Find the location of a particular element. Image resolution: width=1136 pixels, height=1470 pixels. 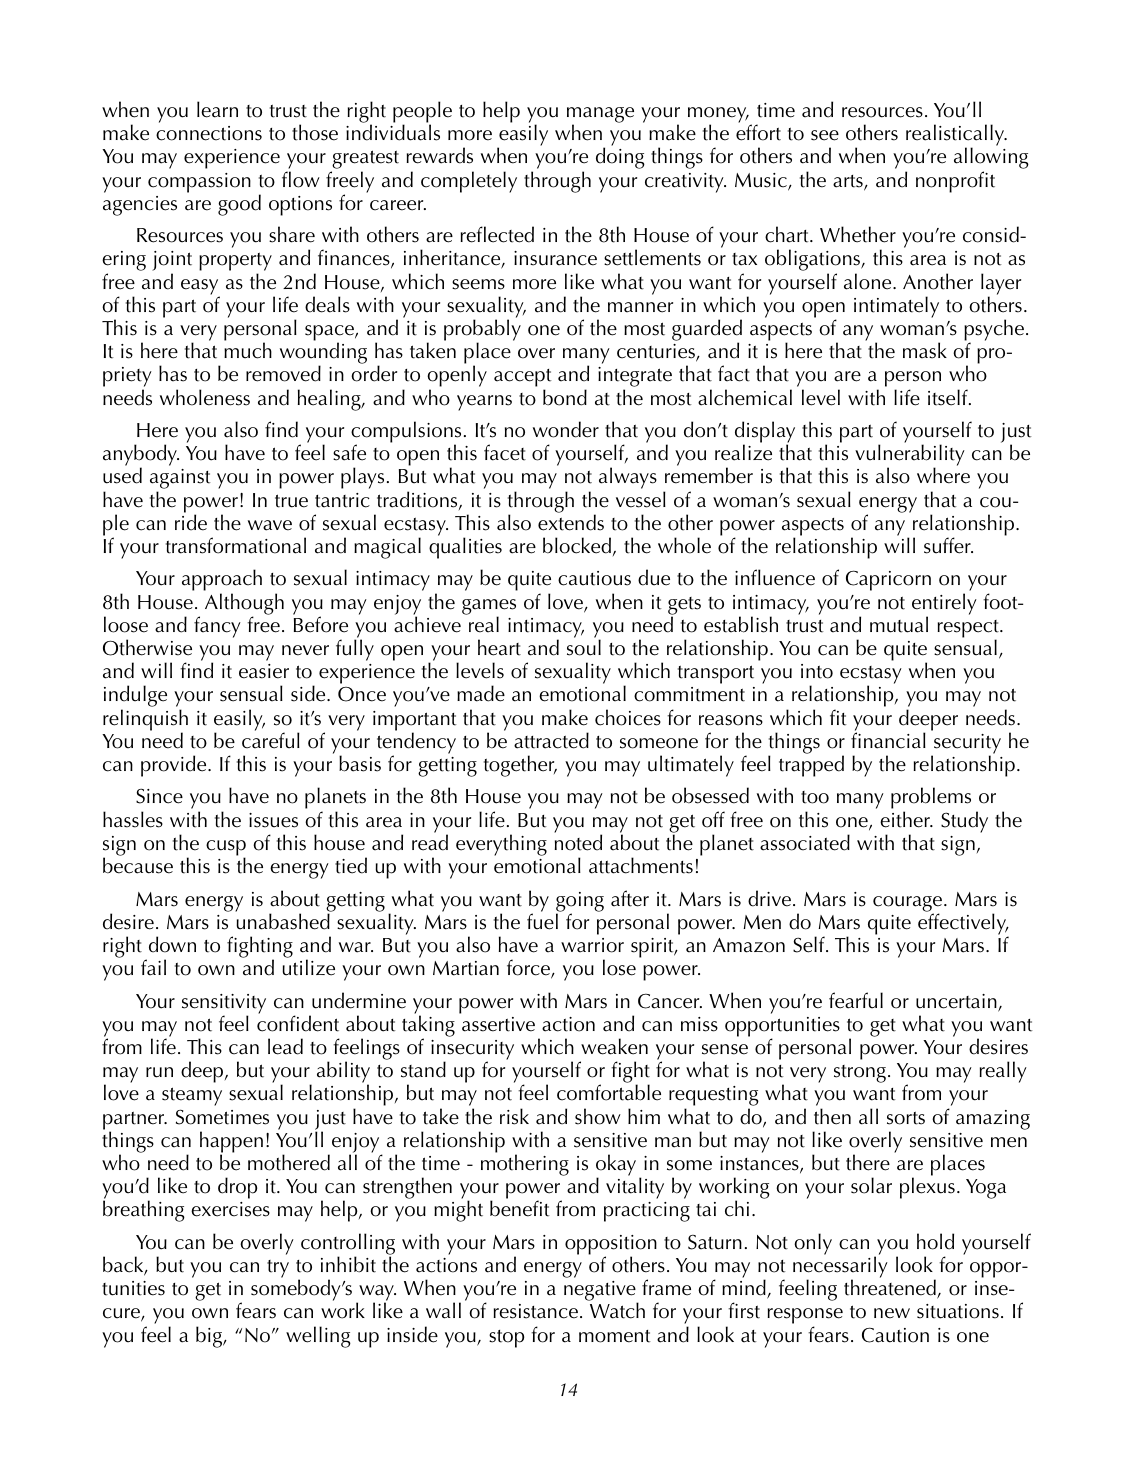

try is located at coordinates (278, 1269).
